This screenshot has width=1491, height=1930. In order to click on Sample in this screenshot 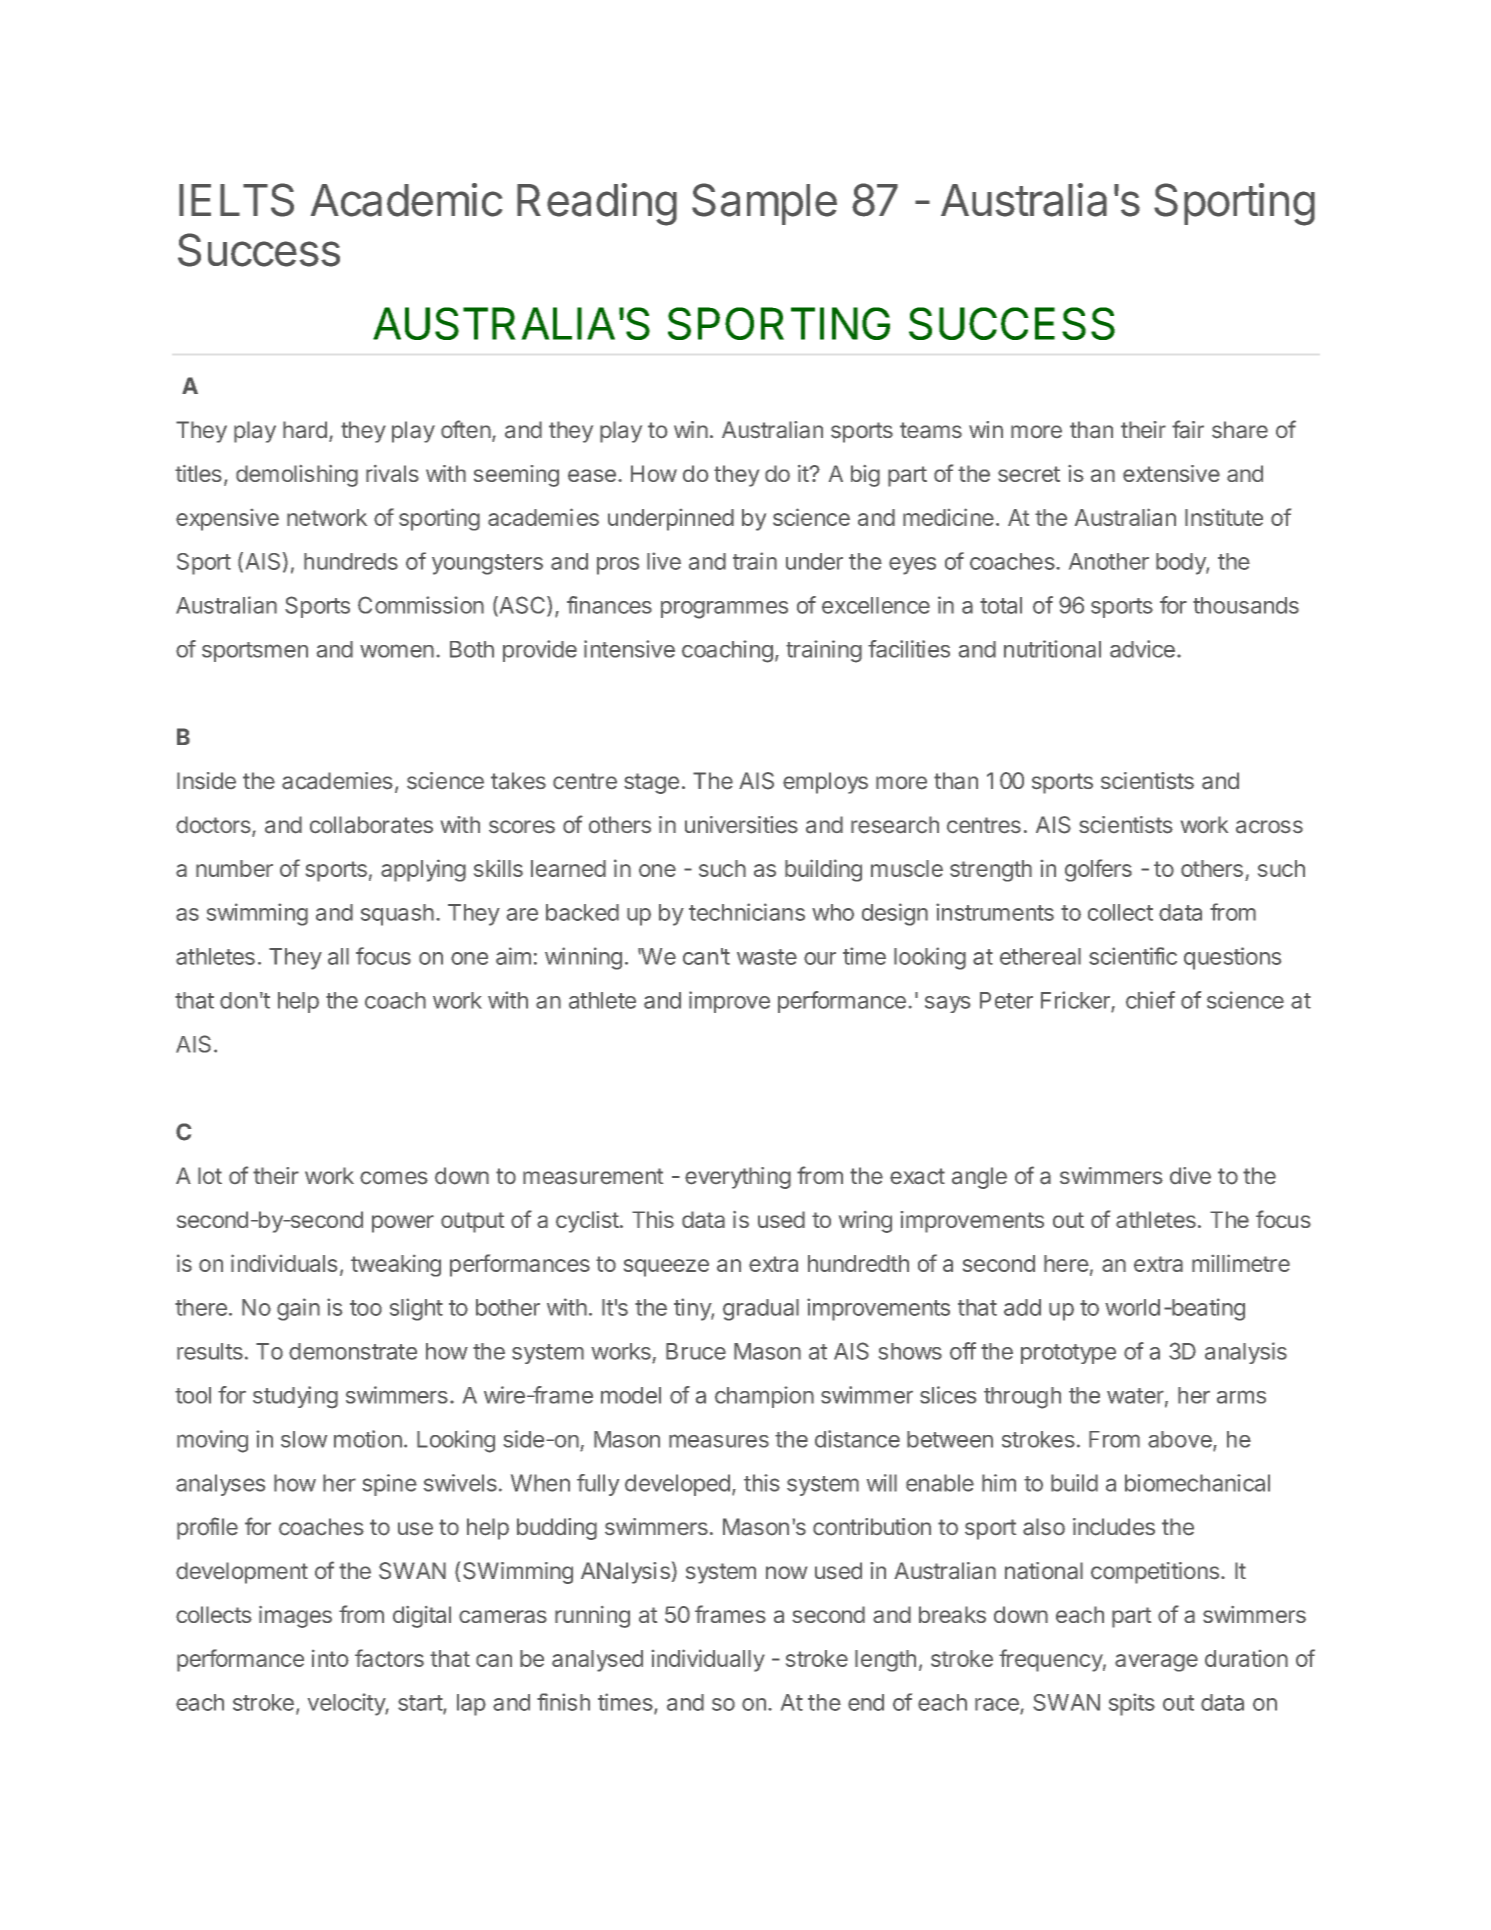, I will do `click(764, 204)`.
